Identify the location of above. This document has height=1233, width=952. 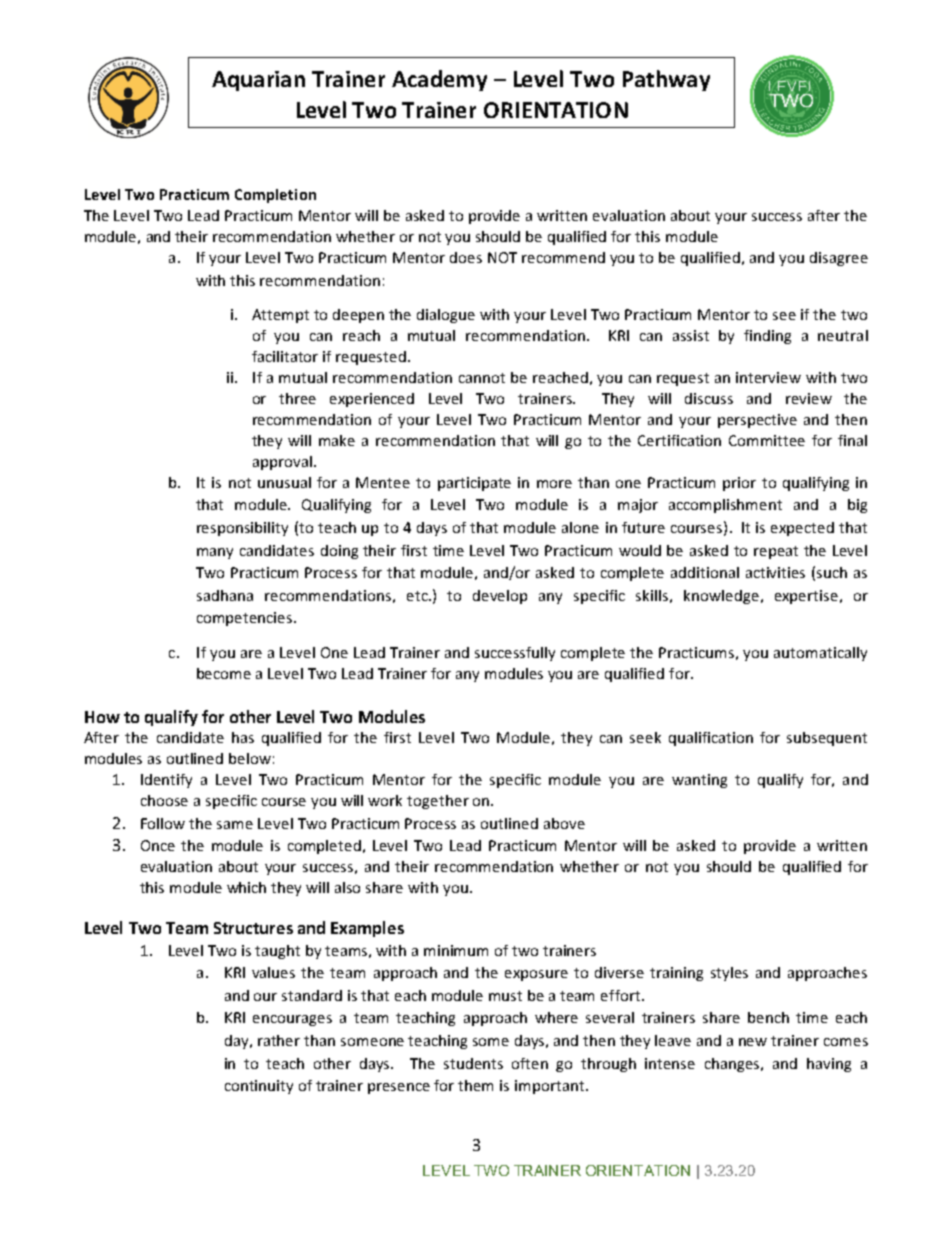
(564, 823).
